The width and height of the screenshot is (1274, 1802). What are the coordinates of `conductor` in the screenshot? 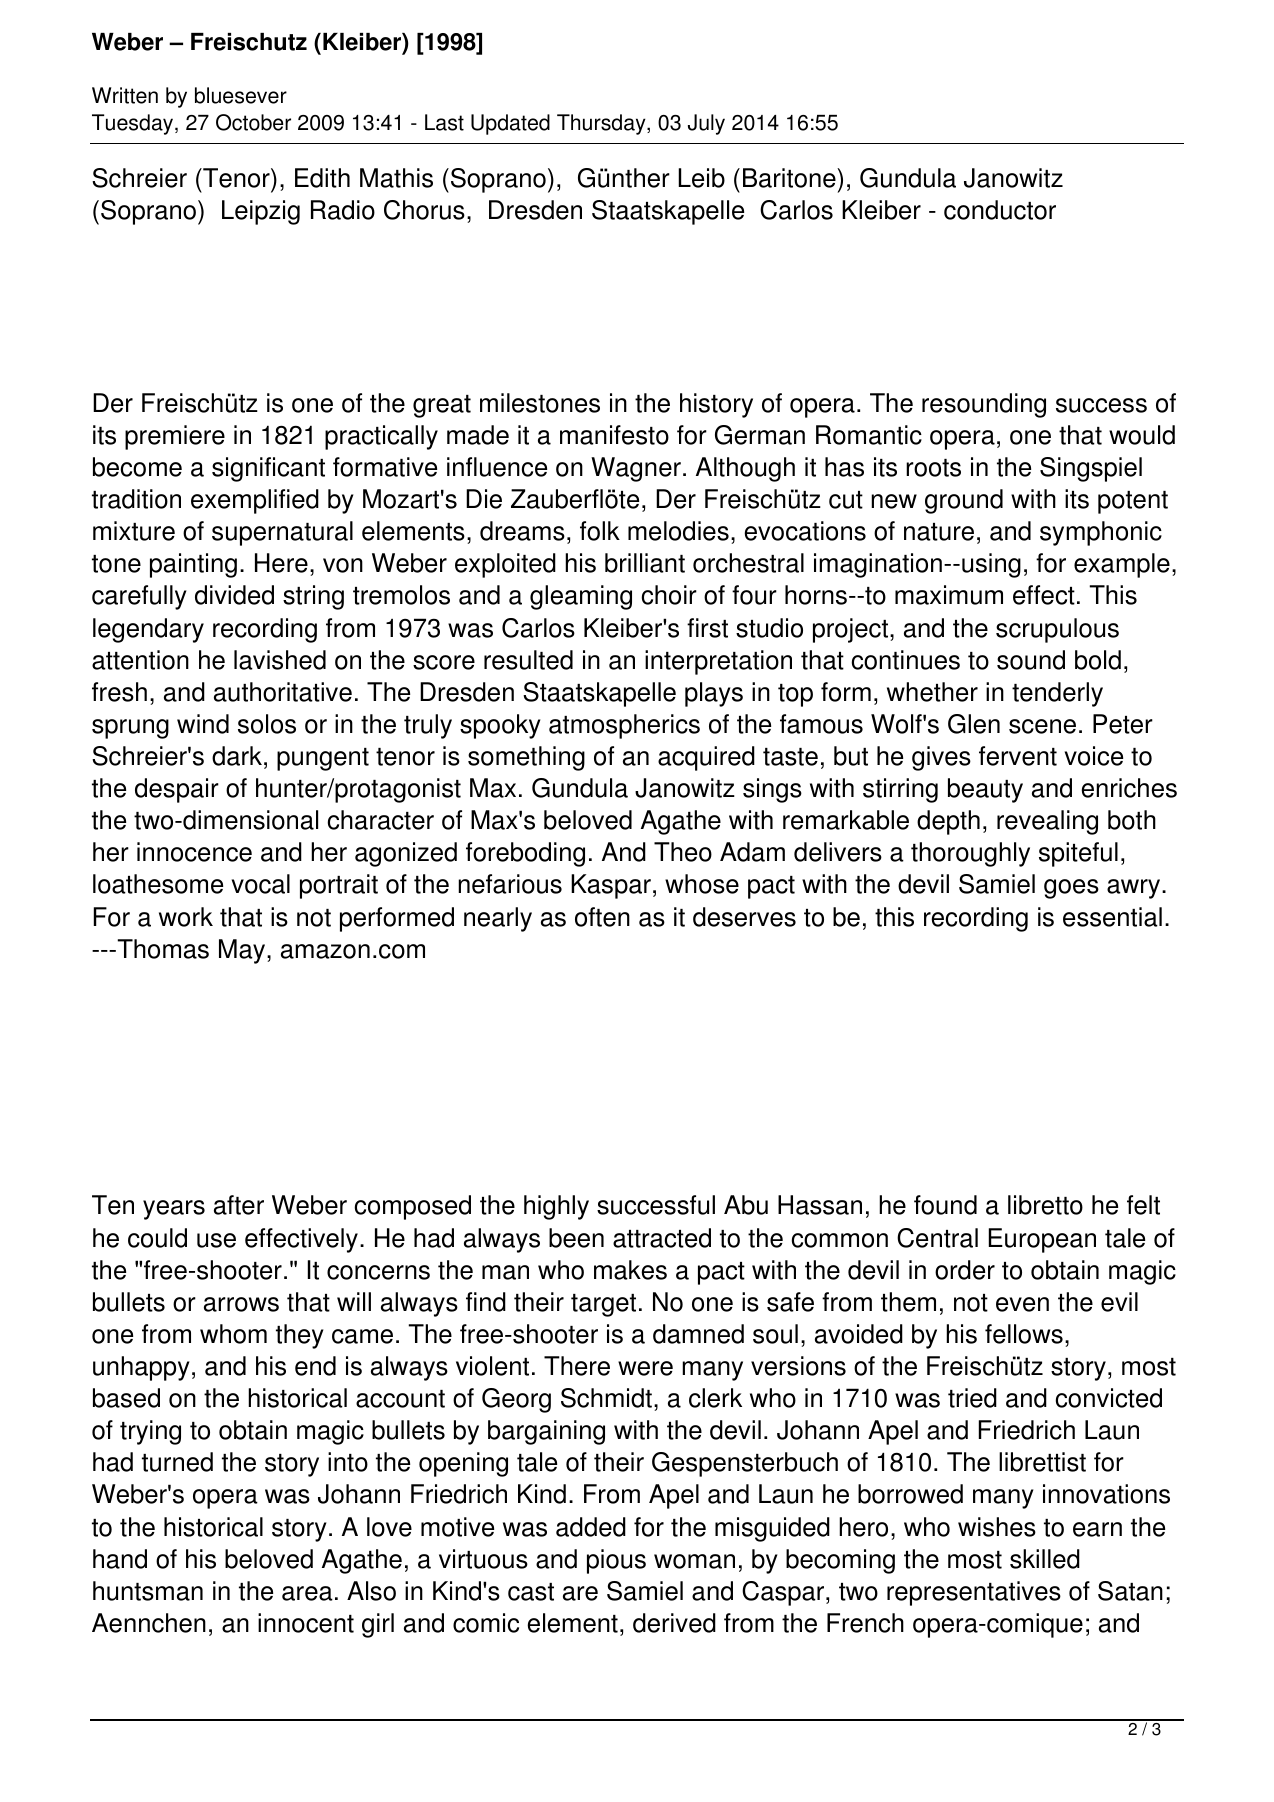 It's located at (1000, 210).
